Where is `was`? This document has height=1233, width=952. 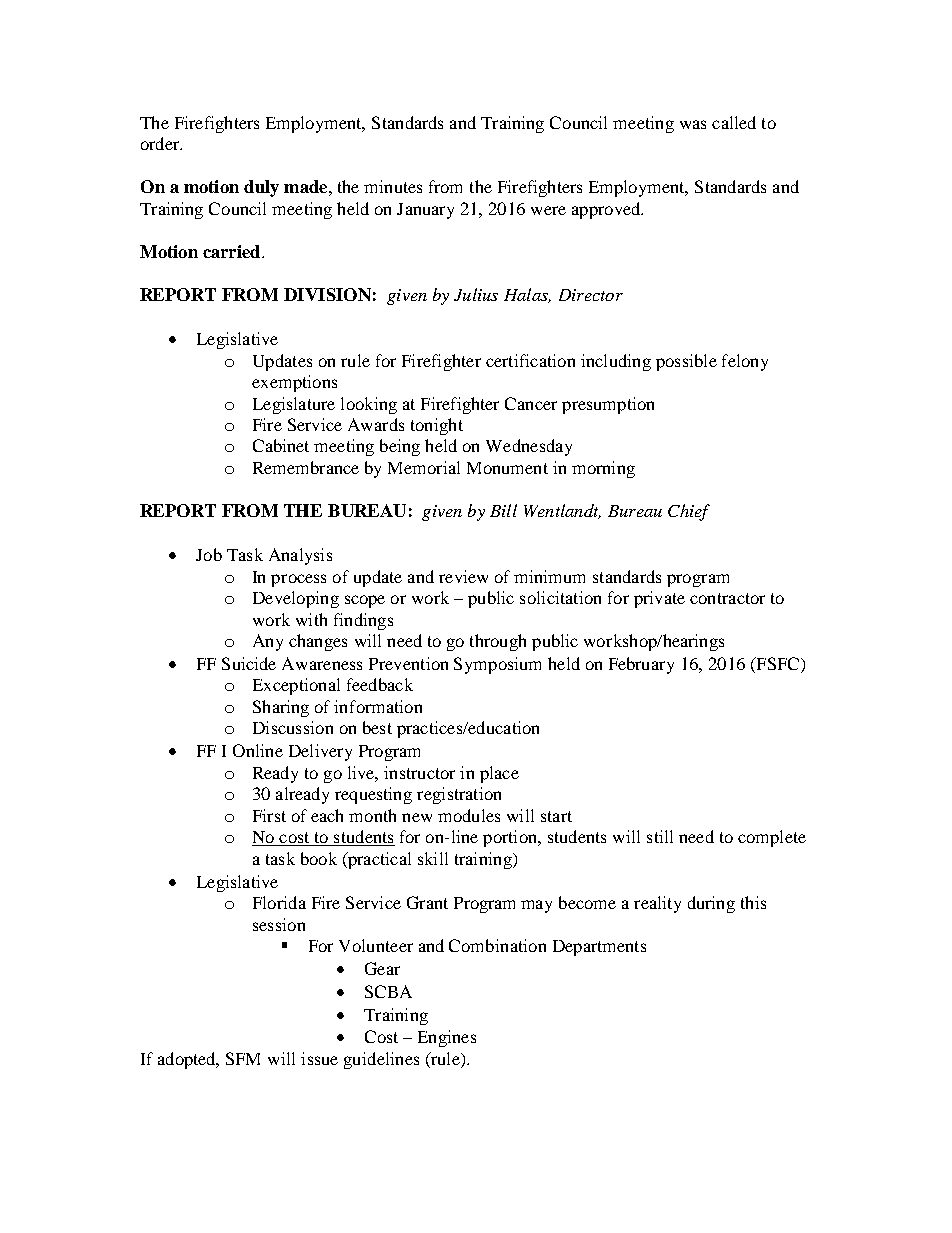 was is located at coordinates (693, 124).
